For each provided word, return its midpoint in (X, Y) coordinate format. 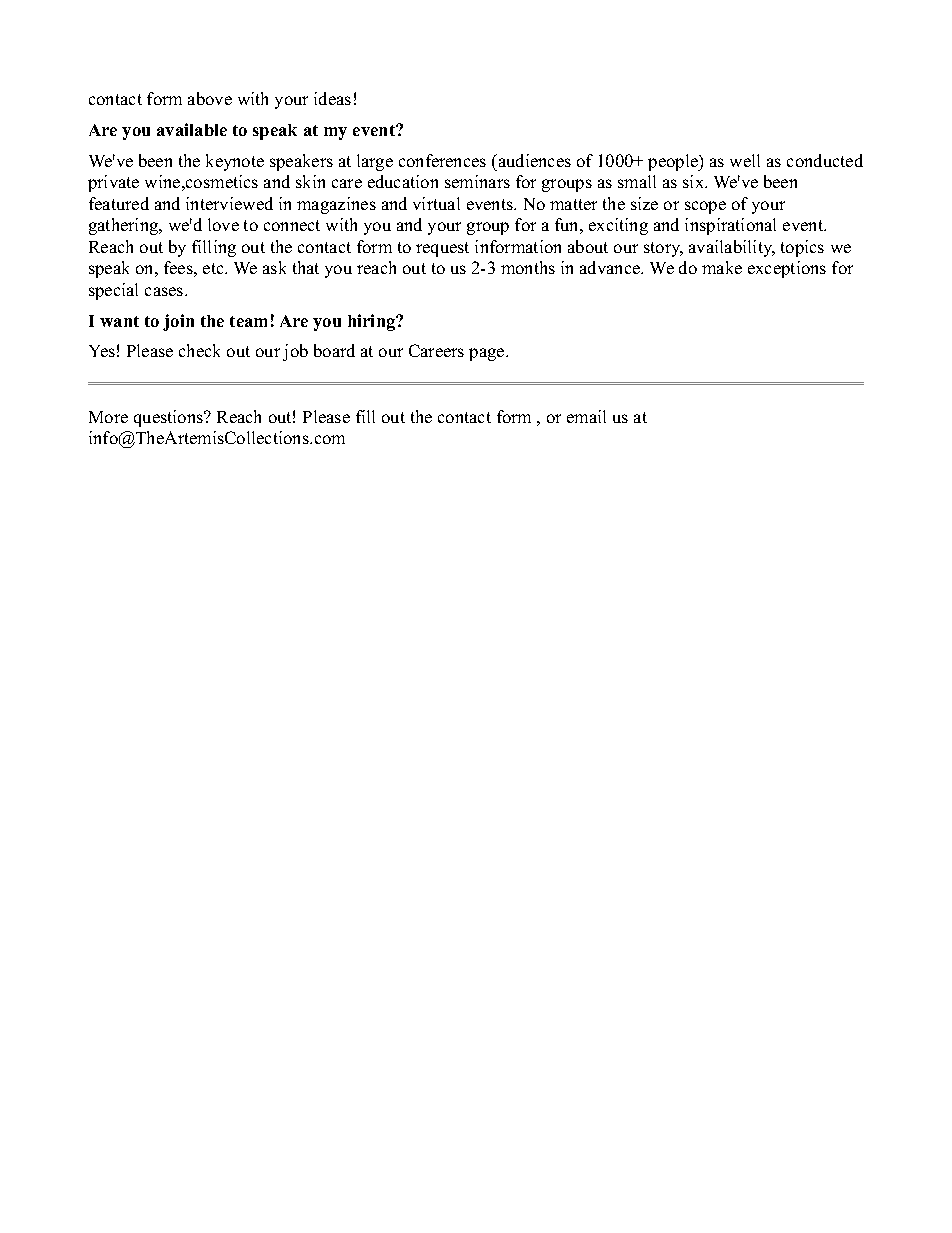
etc (214, 268)
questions (170, 418)
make (722, 267)
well (745, 160)
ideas (332, 98)
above (210, 98)
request (442, 249)
